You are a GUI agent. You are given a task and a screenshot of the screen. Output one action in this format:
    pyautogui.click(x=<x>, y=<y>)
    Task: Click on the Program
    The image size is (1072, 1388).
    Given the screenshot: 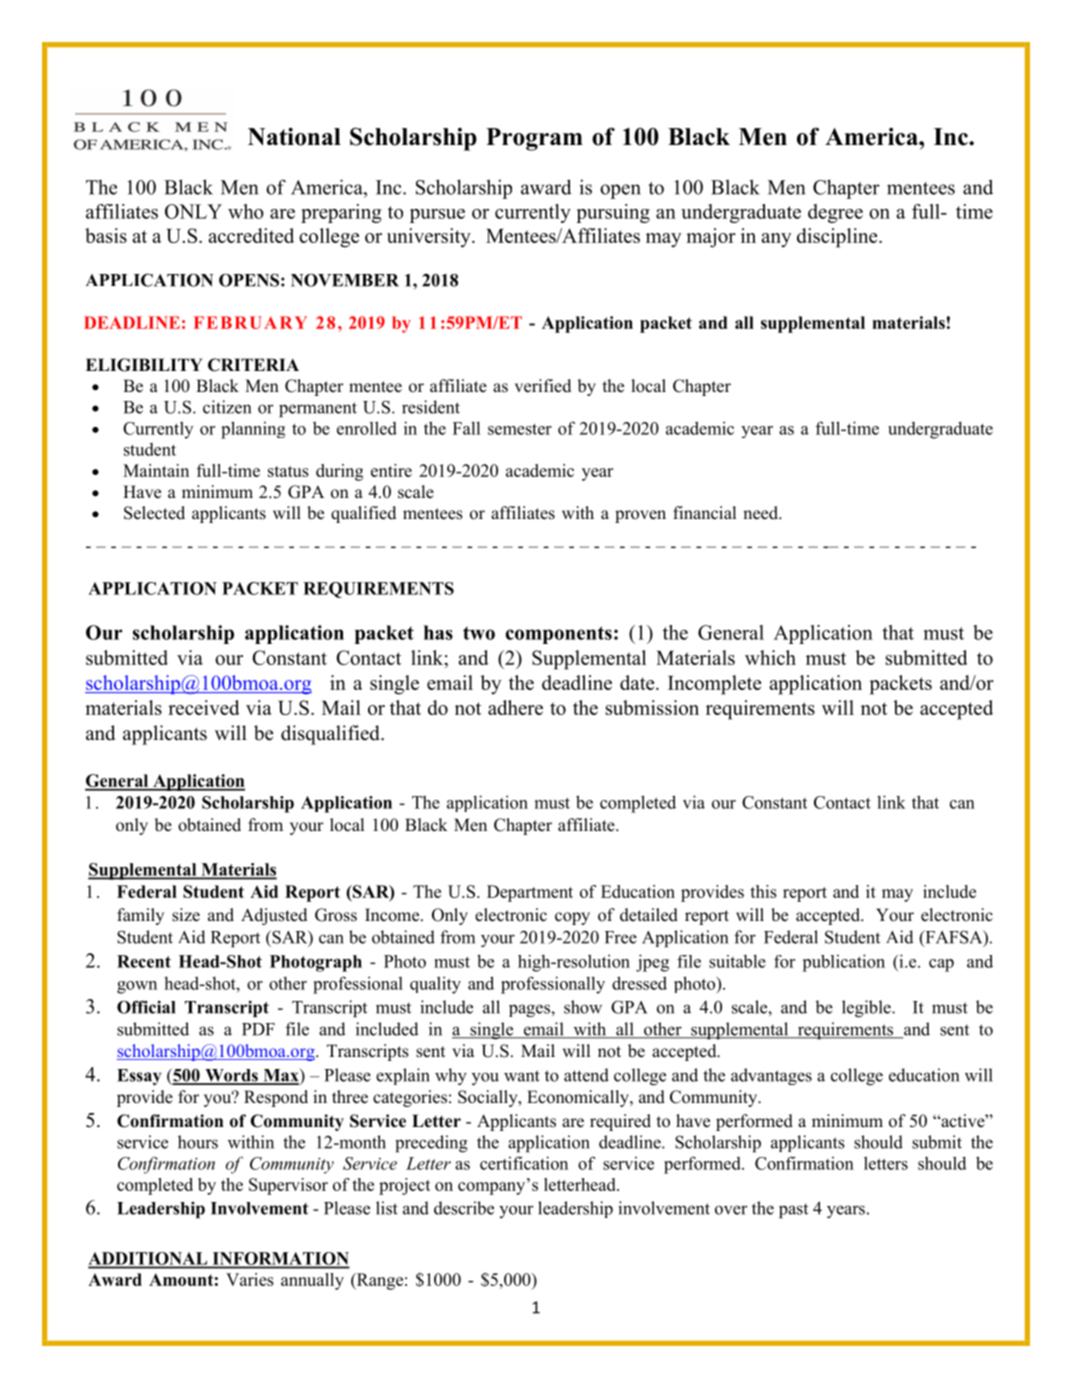 What is the action you would take?
    pyautogui.click(x=534, y=139)
